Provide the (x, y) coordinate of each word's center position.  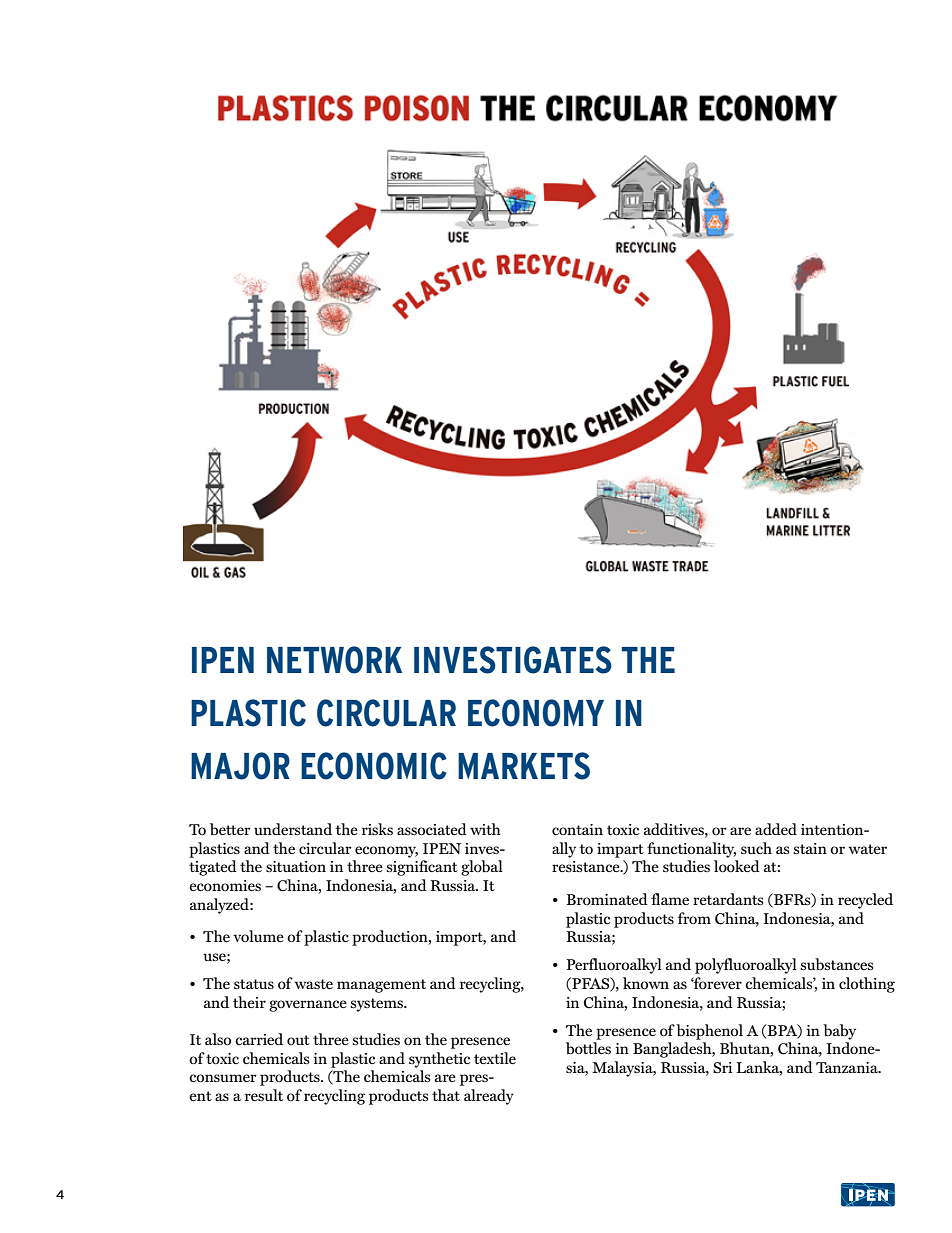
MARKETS (524, 766)
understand (293, 829)
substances (836, 964)
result (264, 1095)
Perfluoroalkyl (614, 966)
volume (258, 936)
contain (577, 829)
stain (810, 848)
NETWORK (334, 660)
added (776, 829)
